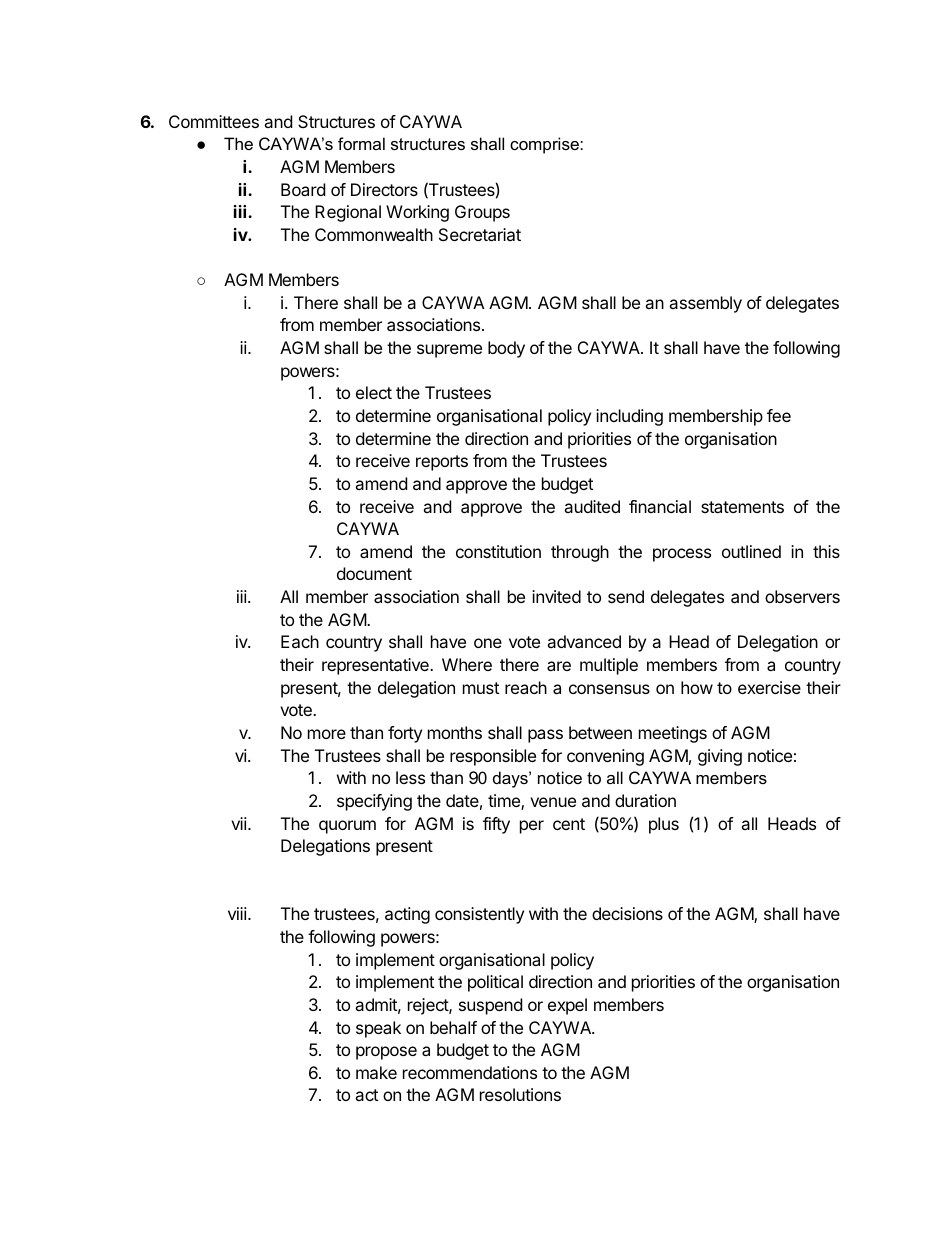  I want to click on observers, so click(802, 596).
